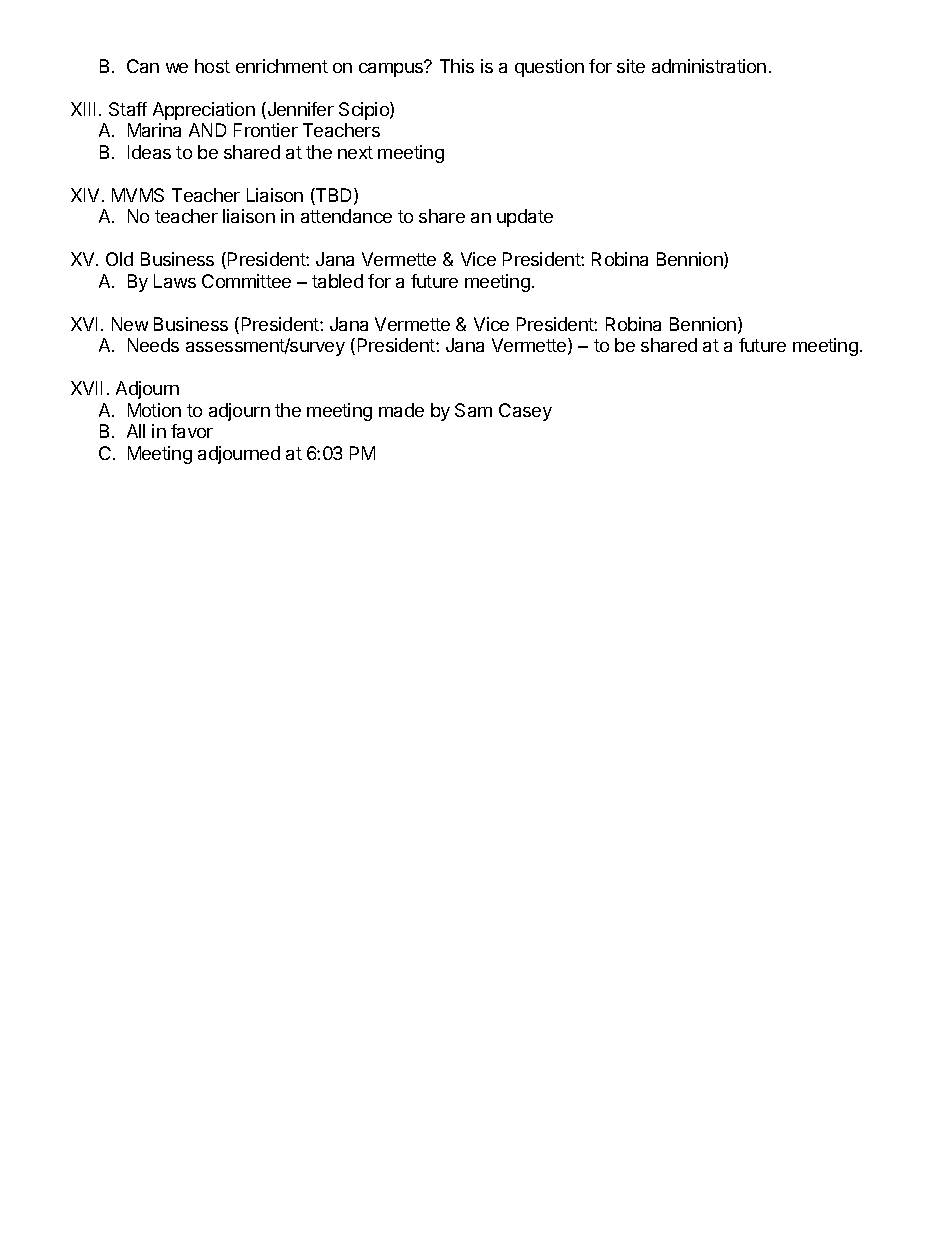 This page has height=1233, width=952. Describe the element at coordinates (401, 410) in the page. I see `made` at that location.
